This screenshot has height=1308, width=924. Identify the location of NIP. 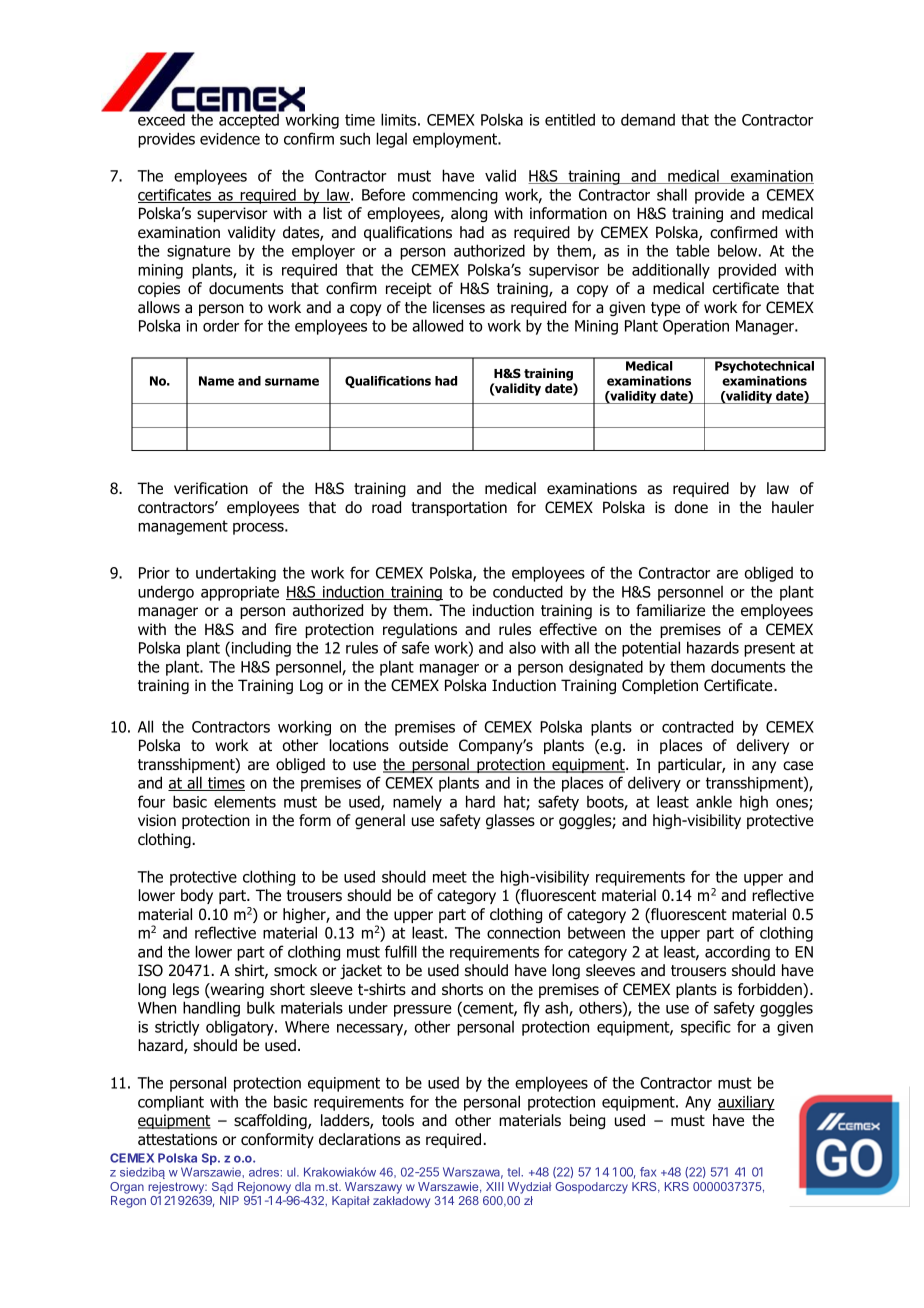
(229, 1200).
